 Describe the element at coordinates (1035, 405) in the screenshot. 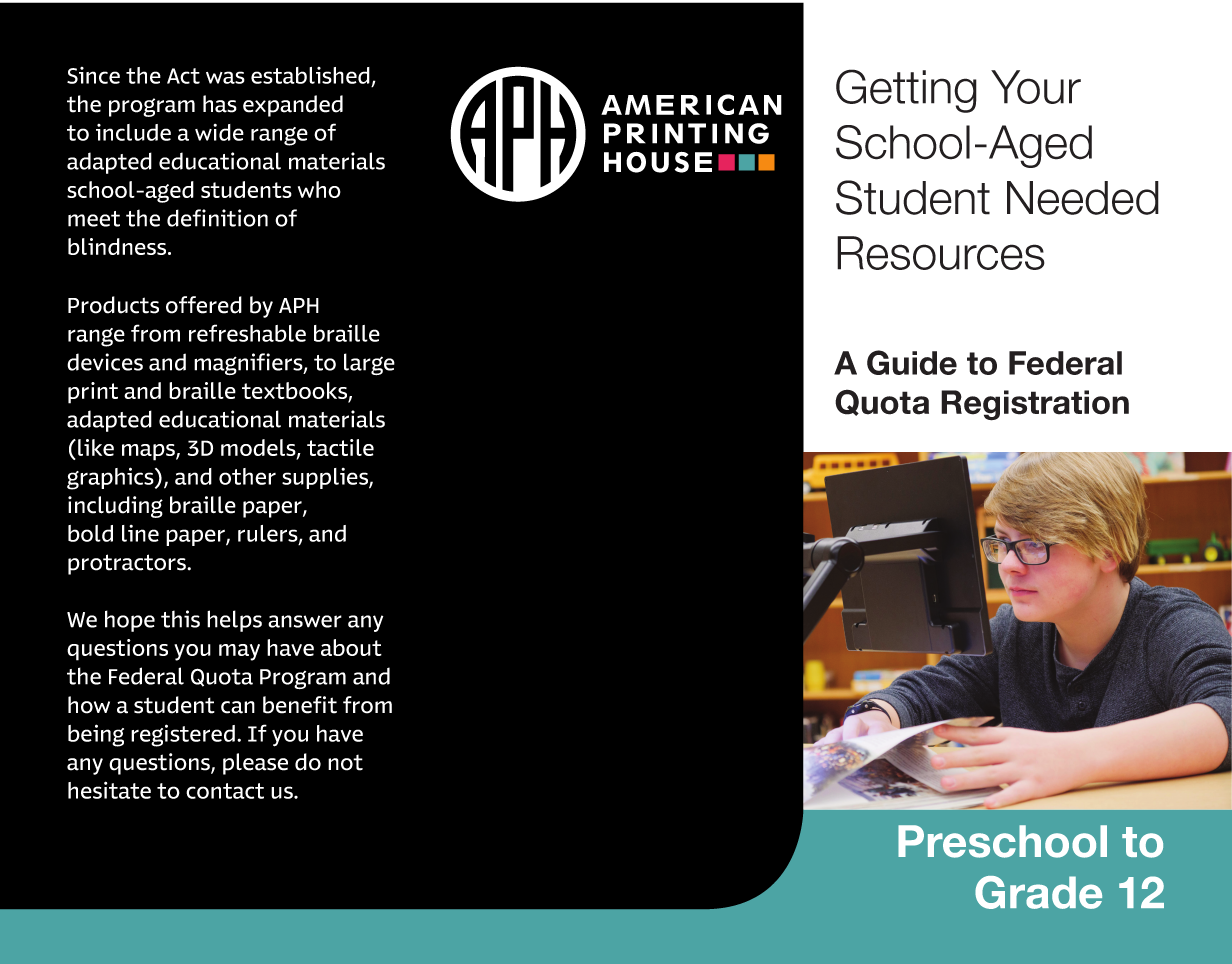

I see `Registration` at that location.
